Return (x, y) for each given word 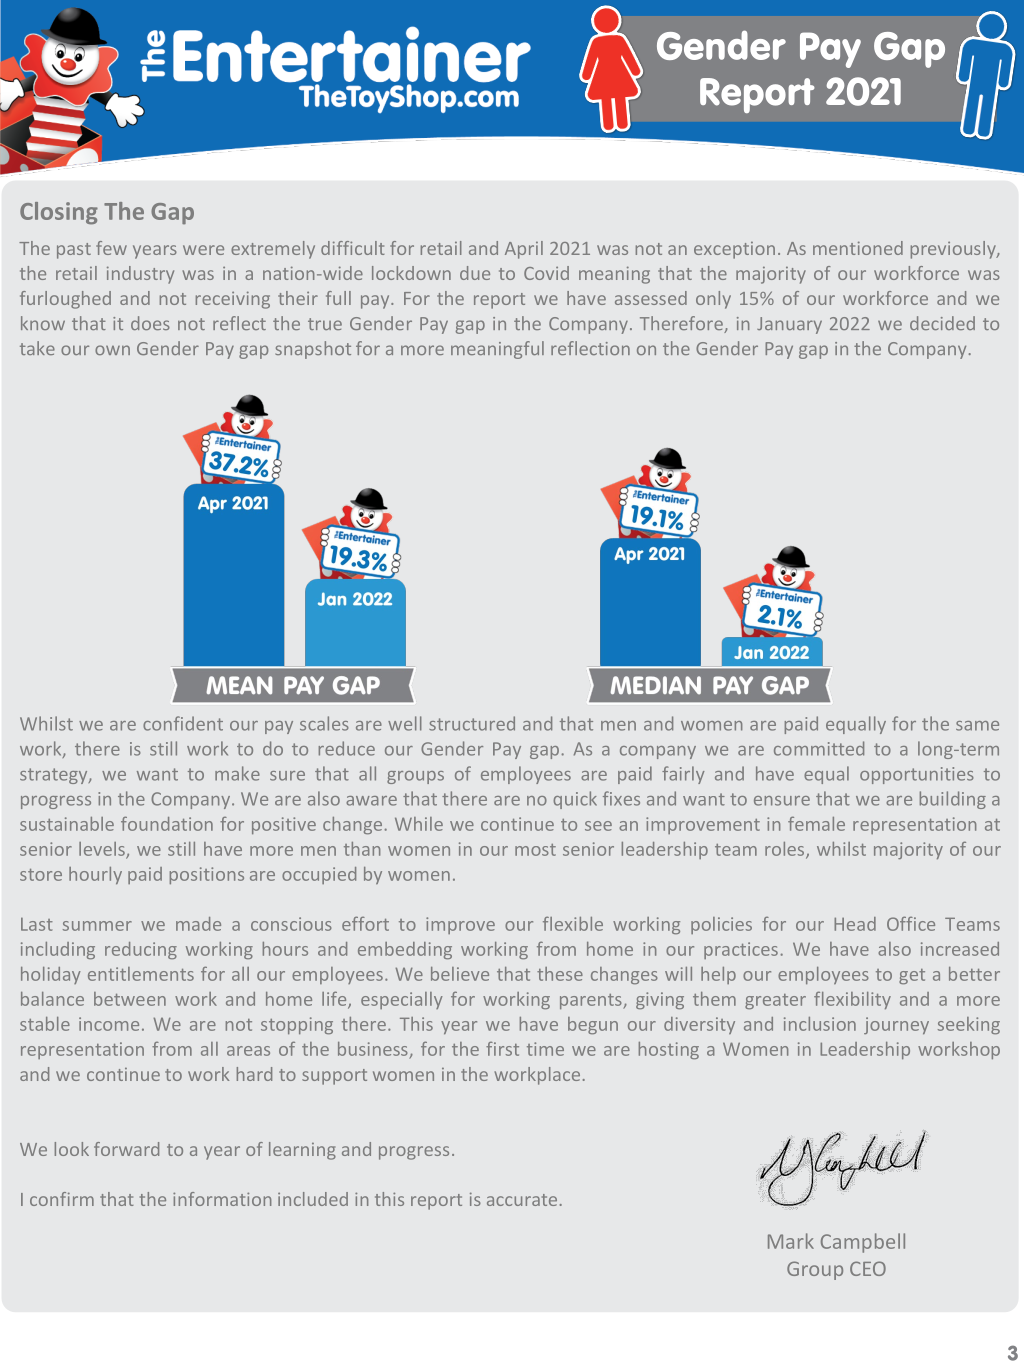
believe (460, 974)
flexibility (852, 1000)
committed (819, 748)
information (222, 1199)
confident (183, 723)
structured (472, 723)
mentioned (858, 248)
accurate (522, 1200)
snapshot (313, 350)
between (130, 999)
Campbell (863, 1243)
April (524, 250)
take (37, 348)
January (789, 325)
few (111, 248)
